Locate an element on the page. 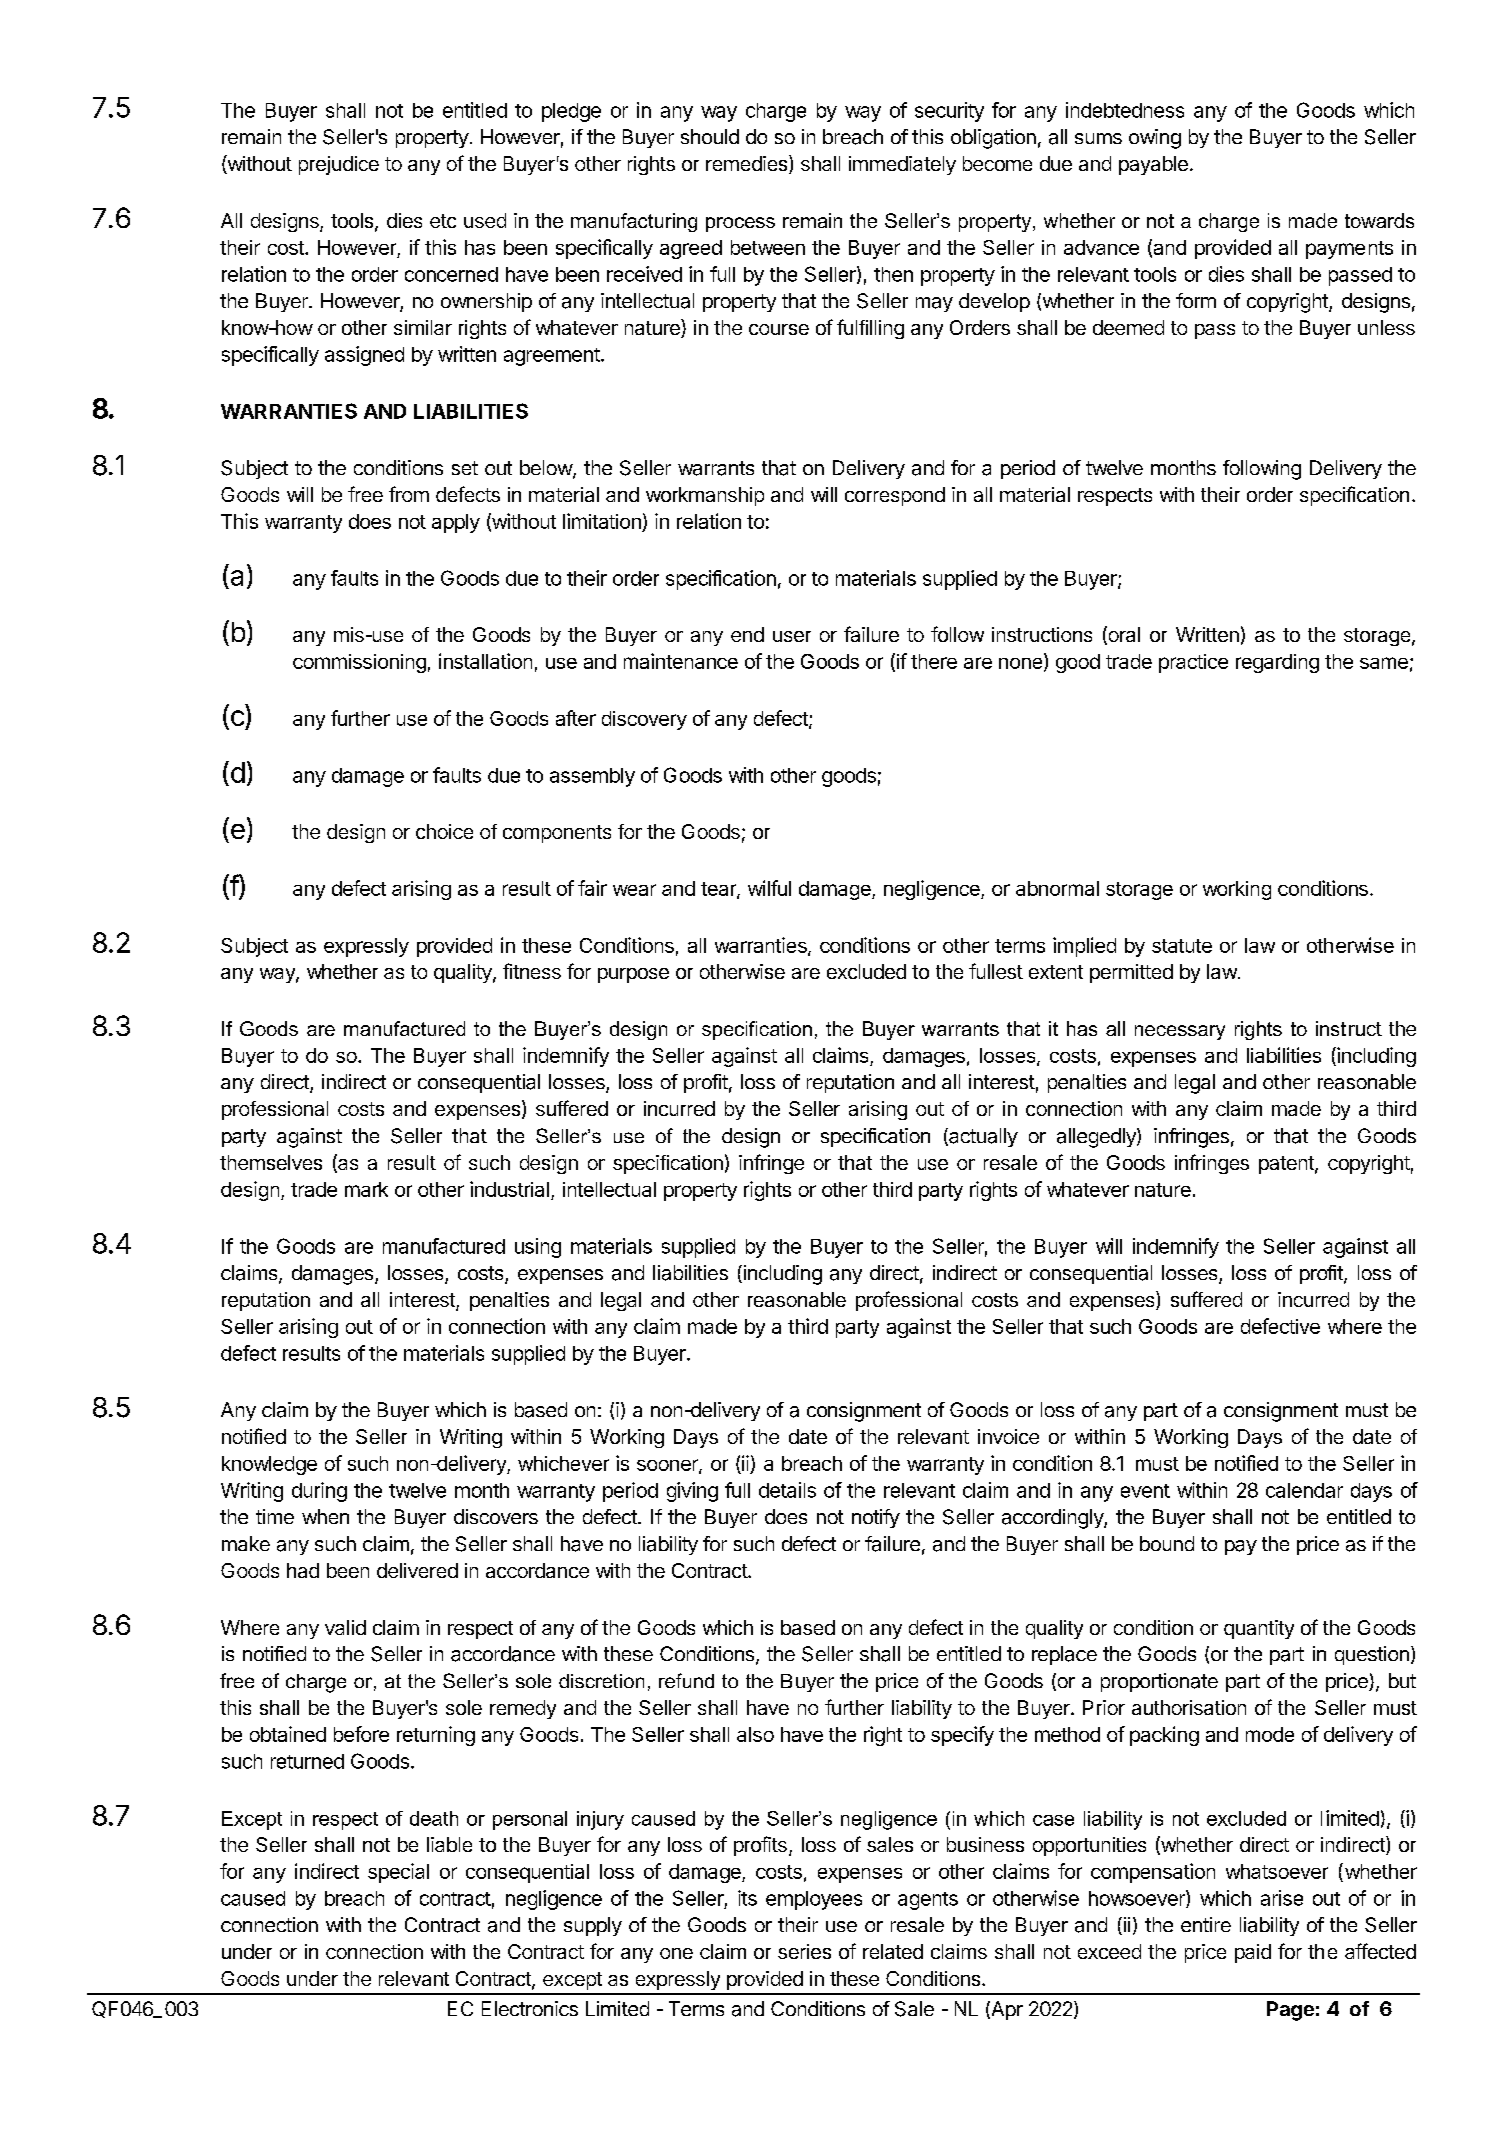  during is located at coordinates (319, 1492).
